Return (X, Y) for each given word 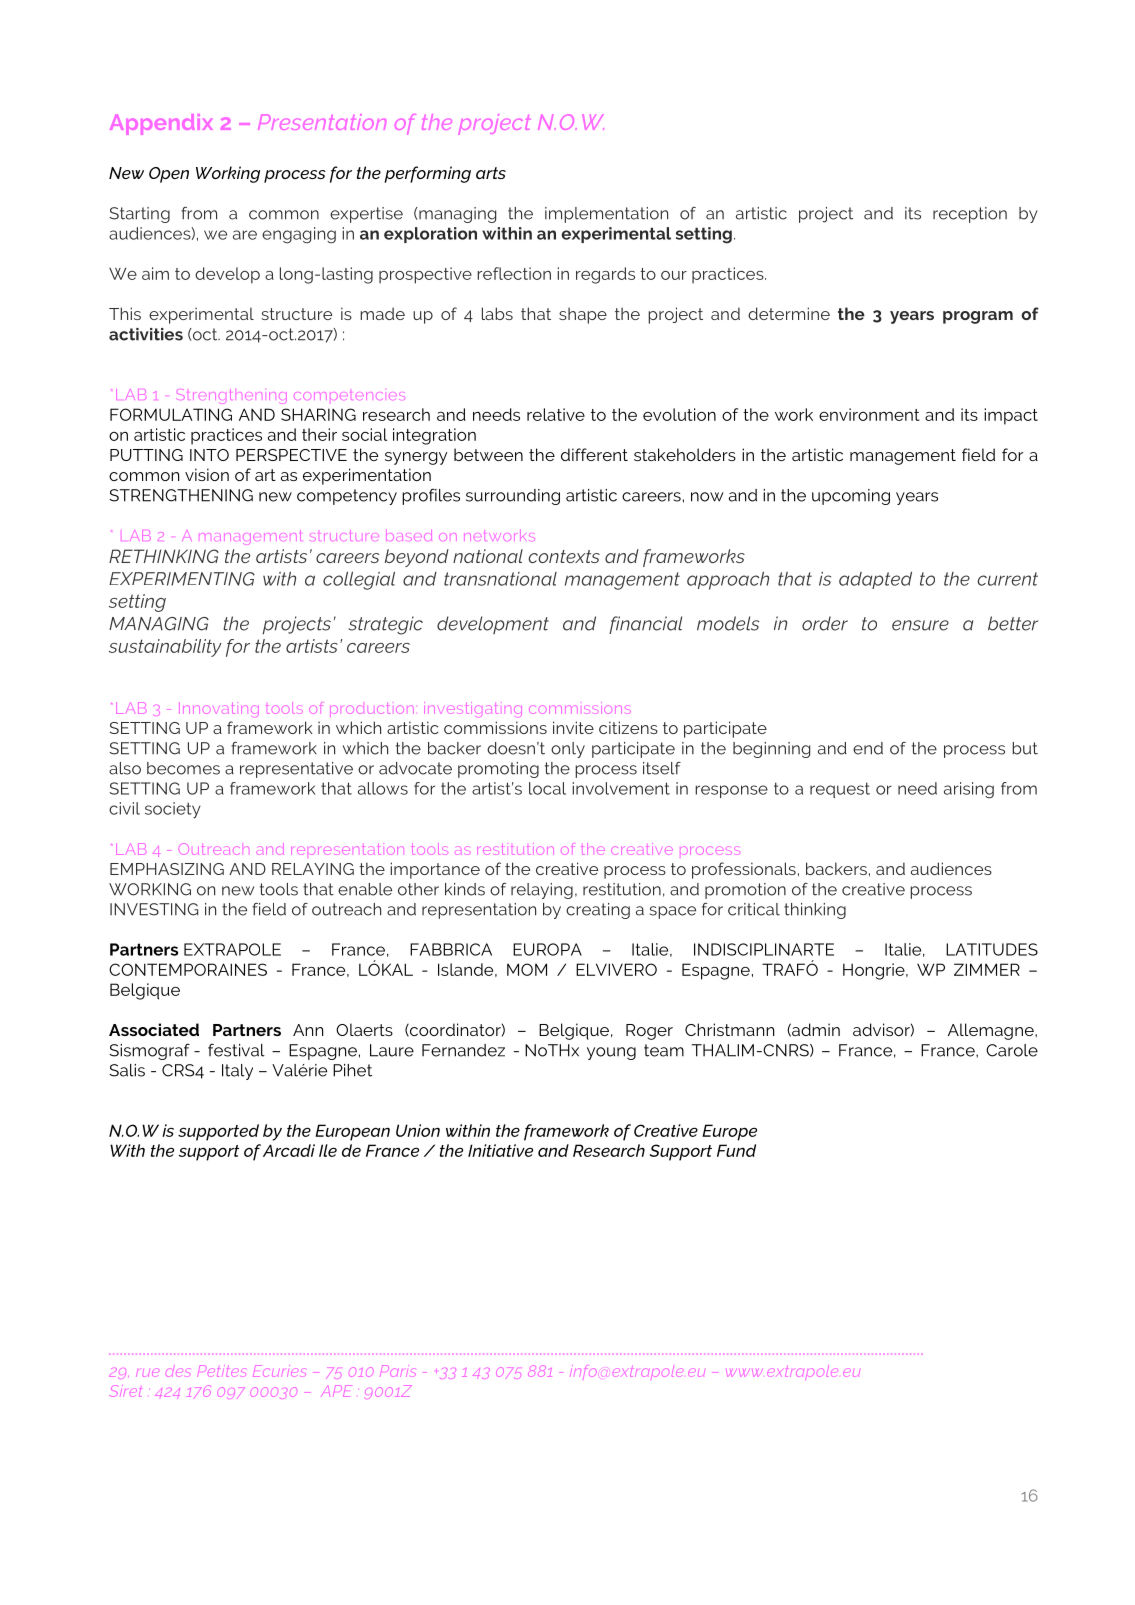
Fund (736, 1150)
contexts (564, 556)
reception (970, 215)
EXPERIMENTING (182, 579)
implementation (606, 215)
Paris (398, 1371)
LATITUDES (992, 949)
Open (169, 175)
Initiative (500, 1150)
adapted (875, 580)
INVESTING (154, 909)
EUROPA (547, 949)
